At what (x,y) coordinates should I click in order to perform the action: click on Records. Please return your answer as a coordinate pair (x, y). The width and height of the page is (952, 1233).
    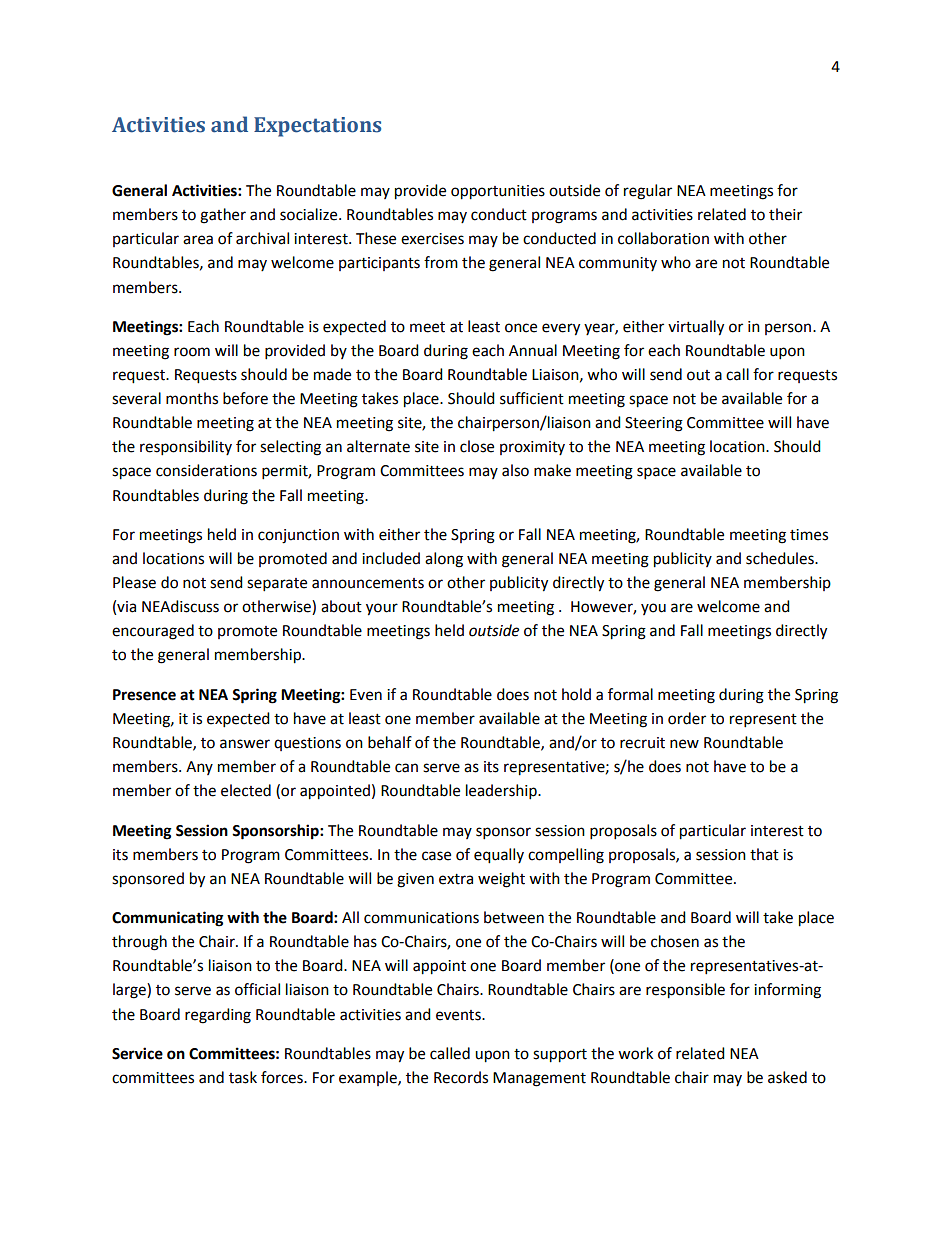
    Looking at the image, I should click on (461, 1077).
